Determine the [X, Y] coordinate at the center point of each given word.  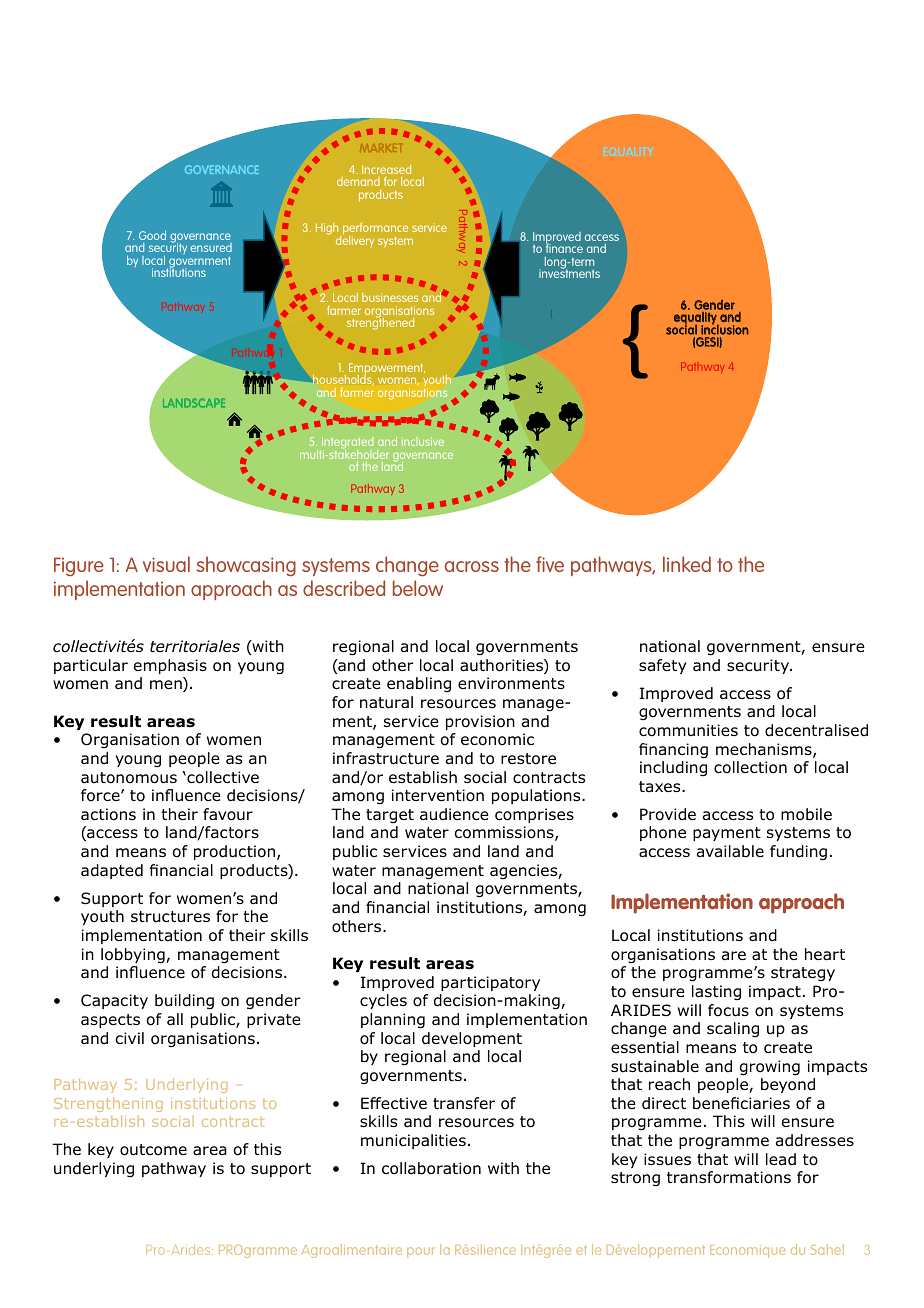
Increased [386, 169]
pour [421, 1252]
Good [152, 235]
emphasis [170, 666]
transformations [729, 1177]
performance [375, 230]
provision [480, 722]
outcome [153, 1150]
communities [688, 730]
